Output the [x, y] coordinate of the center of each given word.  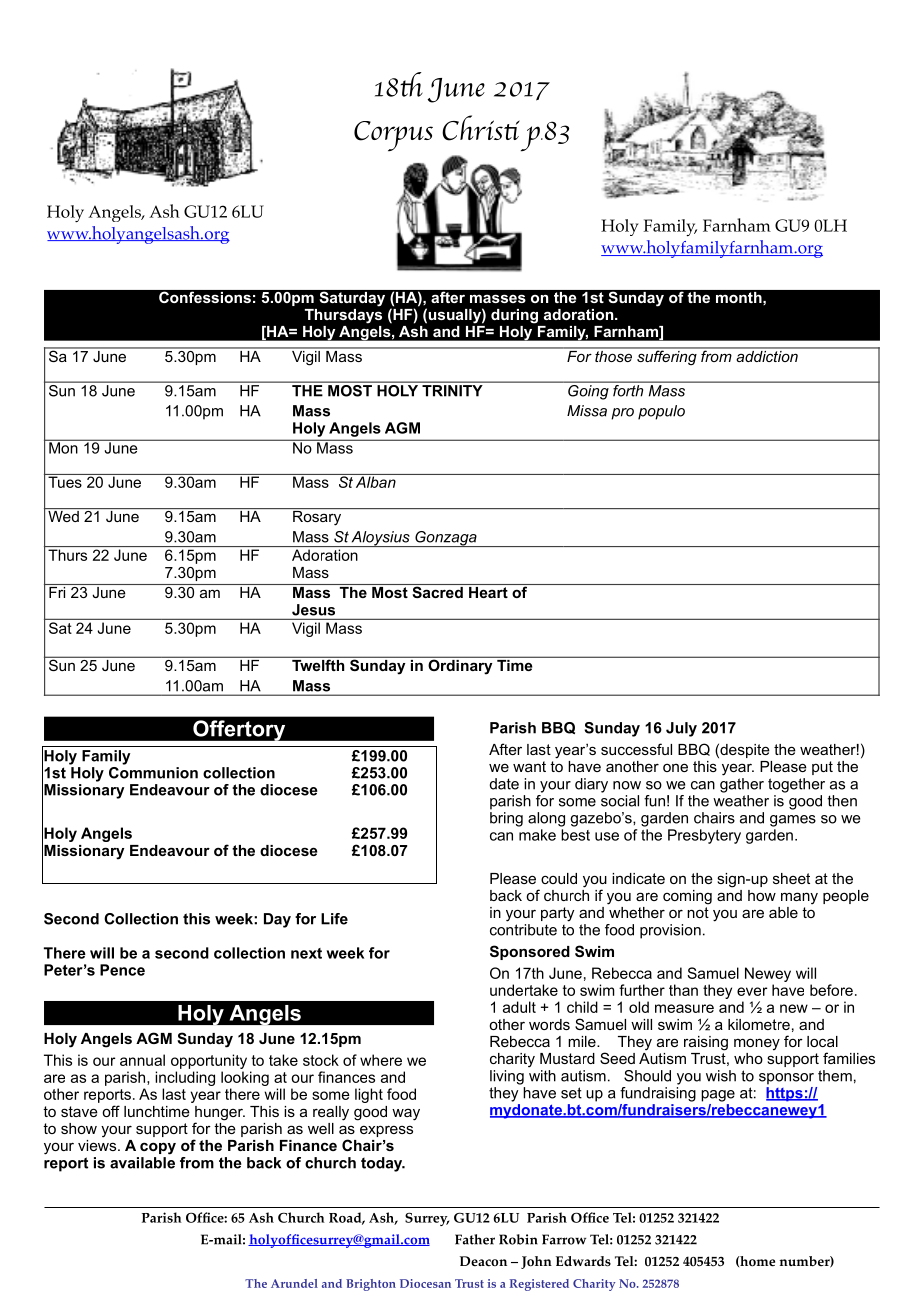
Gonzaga [446, 539]
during [514, 316]
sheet [791, 878]
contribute [523, 930]
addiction [767, 355]
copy [158, 1148]
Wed [63, 515]
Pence [122, 970]
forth [628, 389]
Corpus [393, 136]
